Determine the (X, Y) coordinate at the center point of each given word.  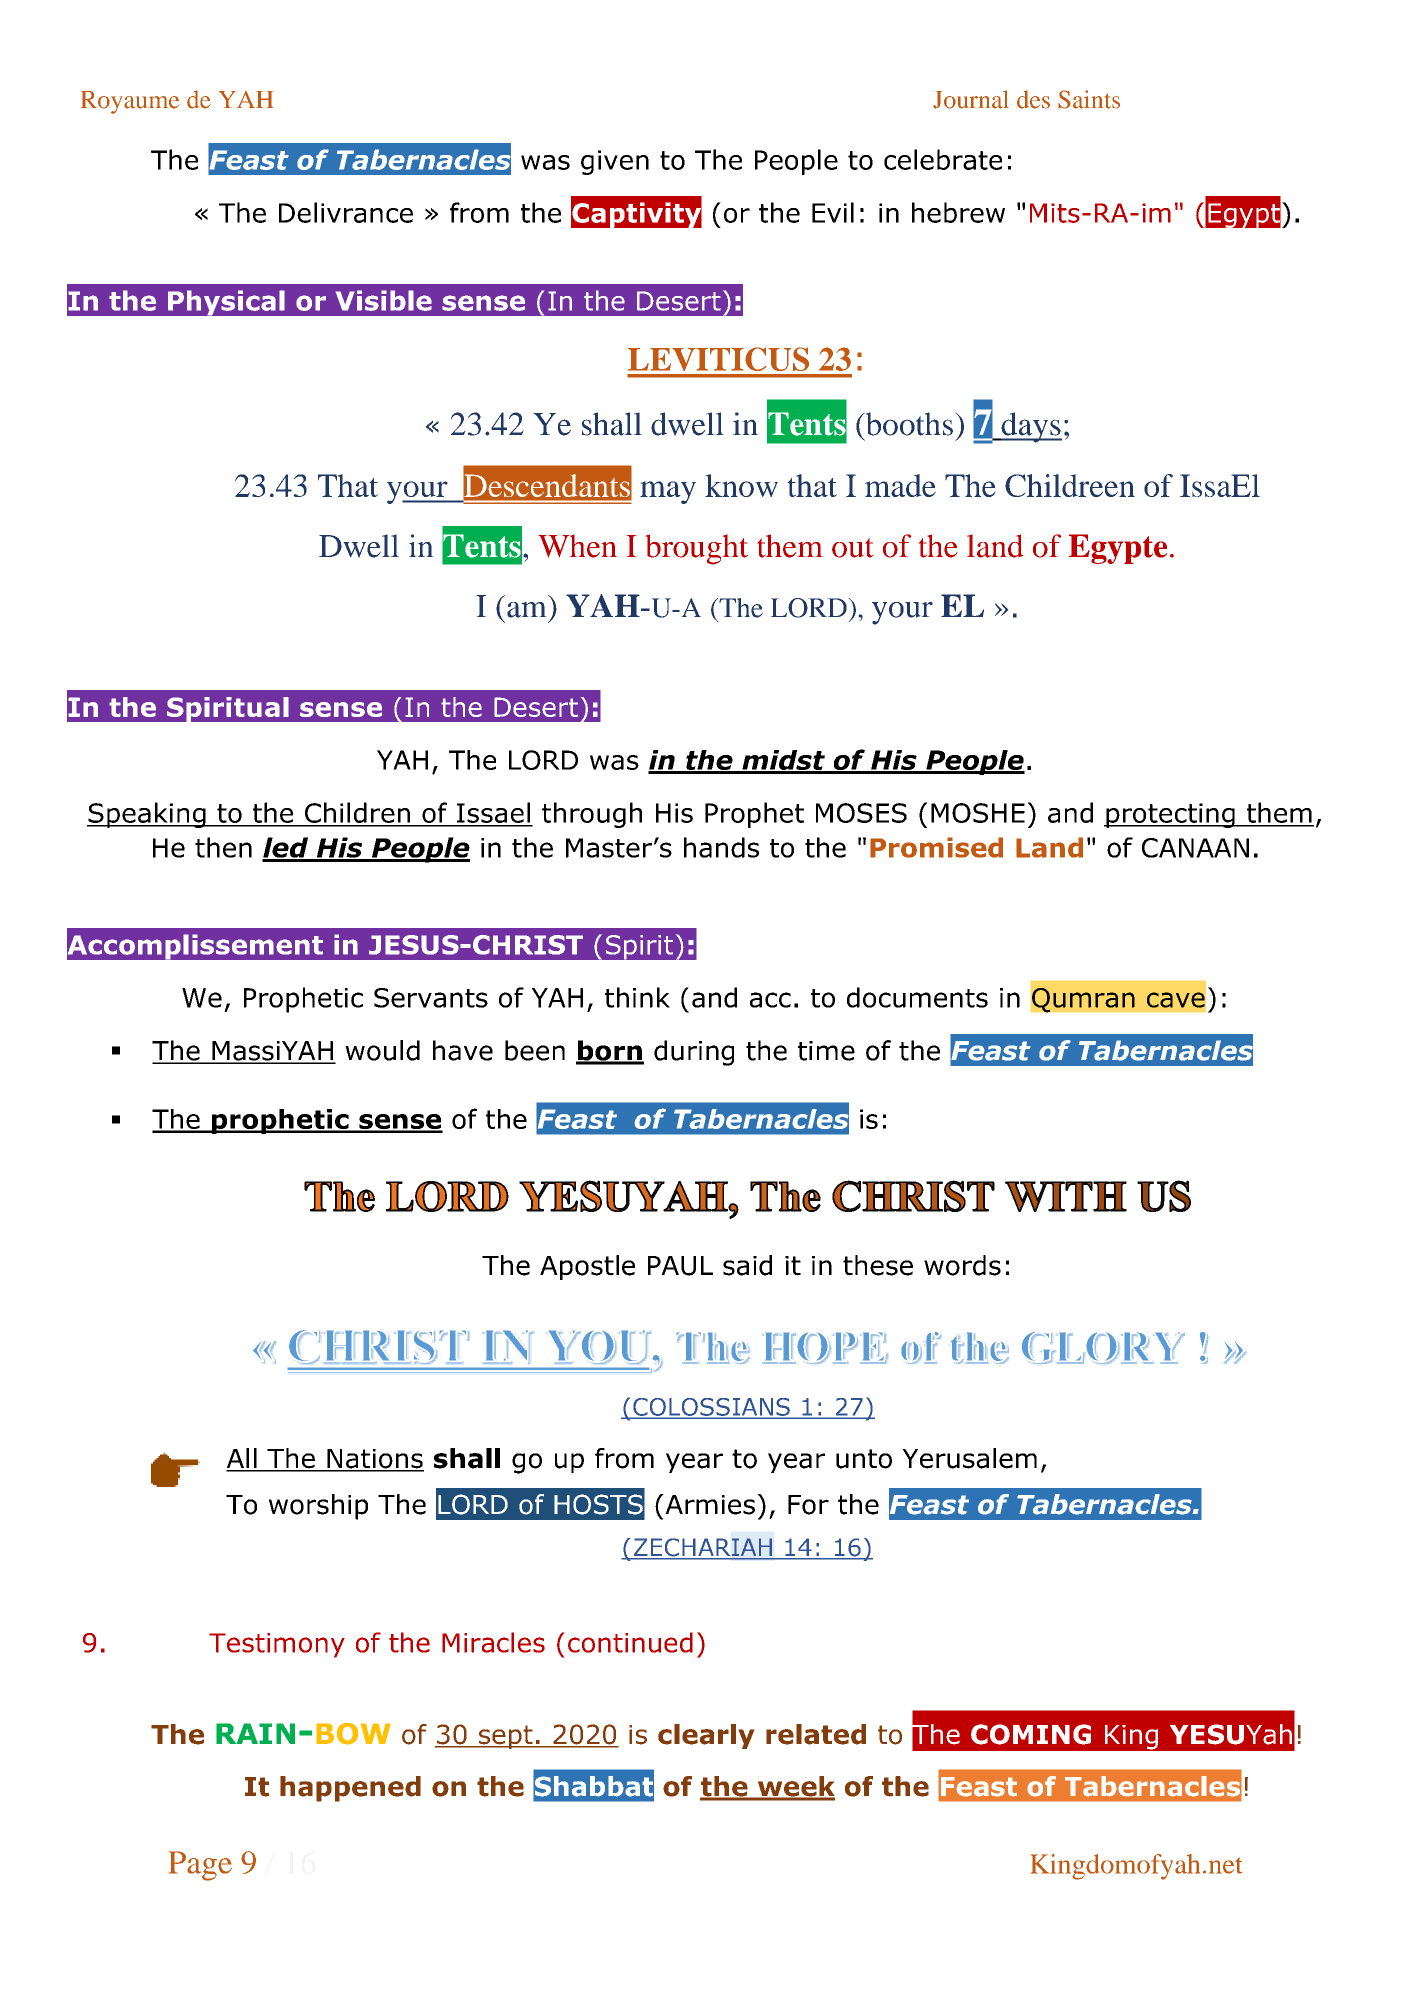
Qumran (1083, 1000)
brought (697, 549)
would (382, 1050)
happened (350, 1789)
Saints (1089, 99)
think (637, 997)
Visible (384, 300)
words (962, 1265)
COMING (1031, 1734)
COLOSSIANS (711, 1408)
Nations (374, 1460)
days (1030, 427)
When (578, 546)
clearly (706, 1736)
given (615, 162)
